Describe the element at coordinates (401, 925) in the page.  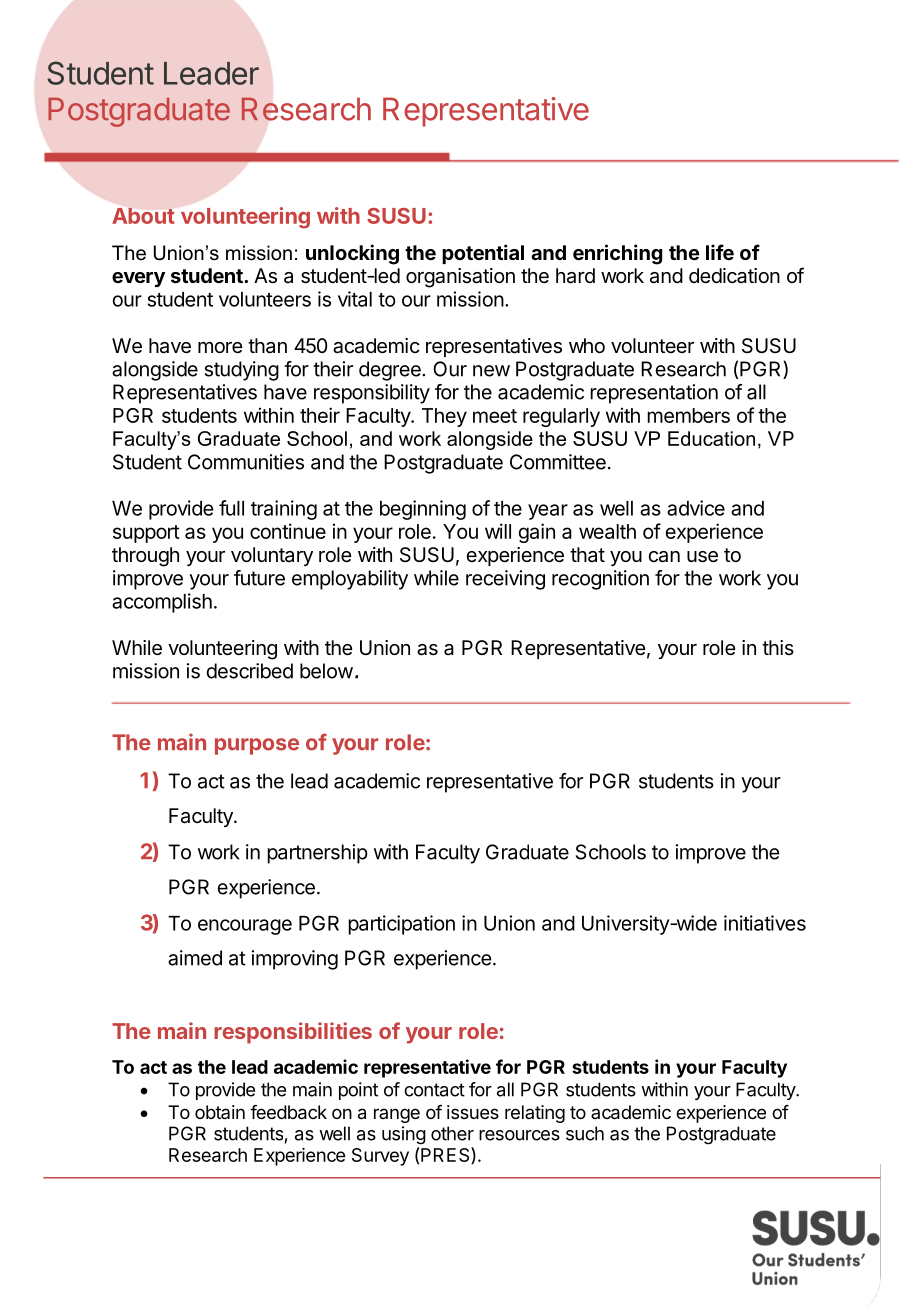
I see `participation` at that location.
